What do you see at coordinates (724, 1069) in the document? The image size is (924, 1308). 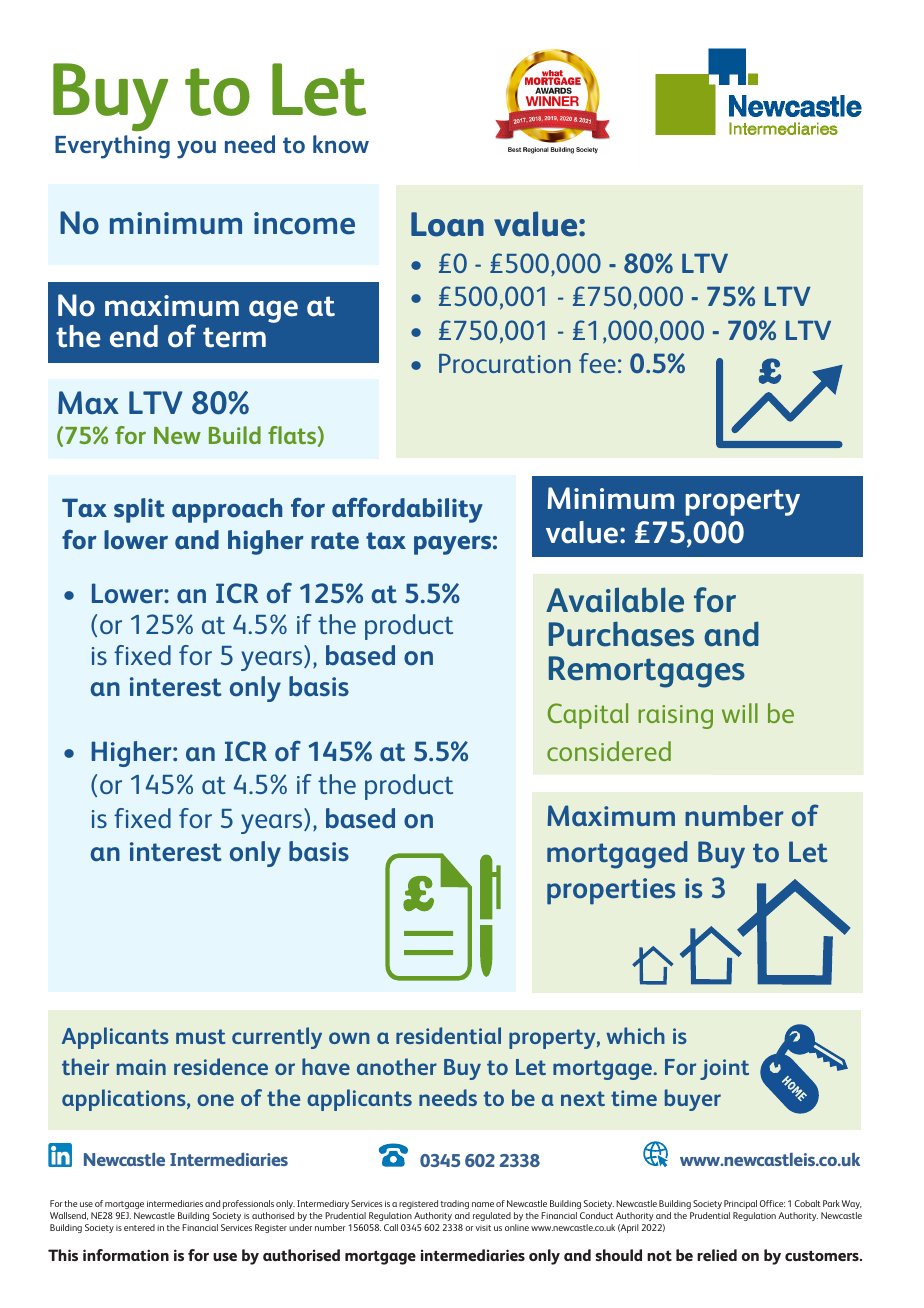 I see `joint` at bounding box center [724, 1069].
